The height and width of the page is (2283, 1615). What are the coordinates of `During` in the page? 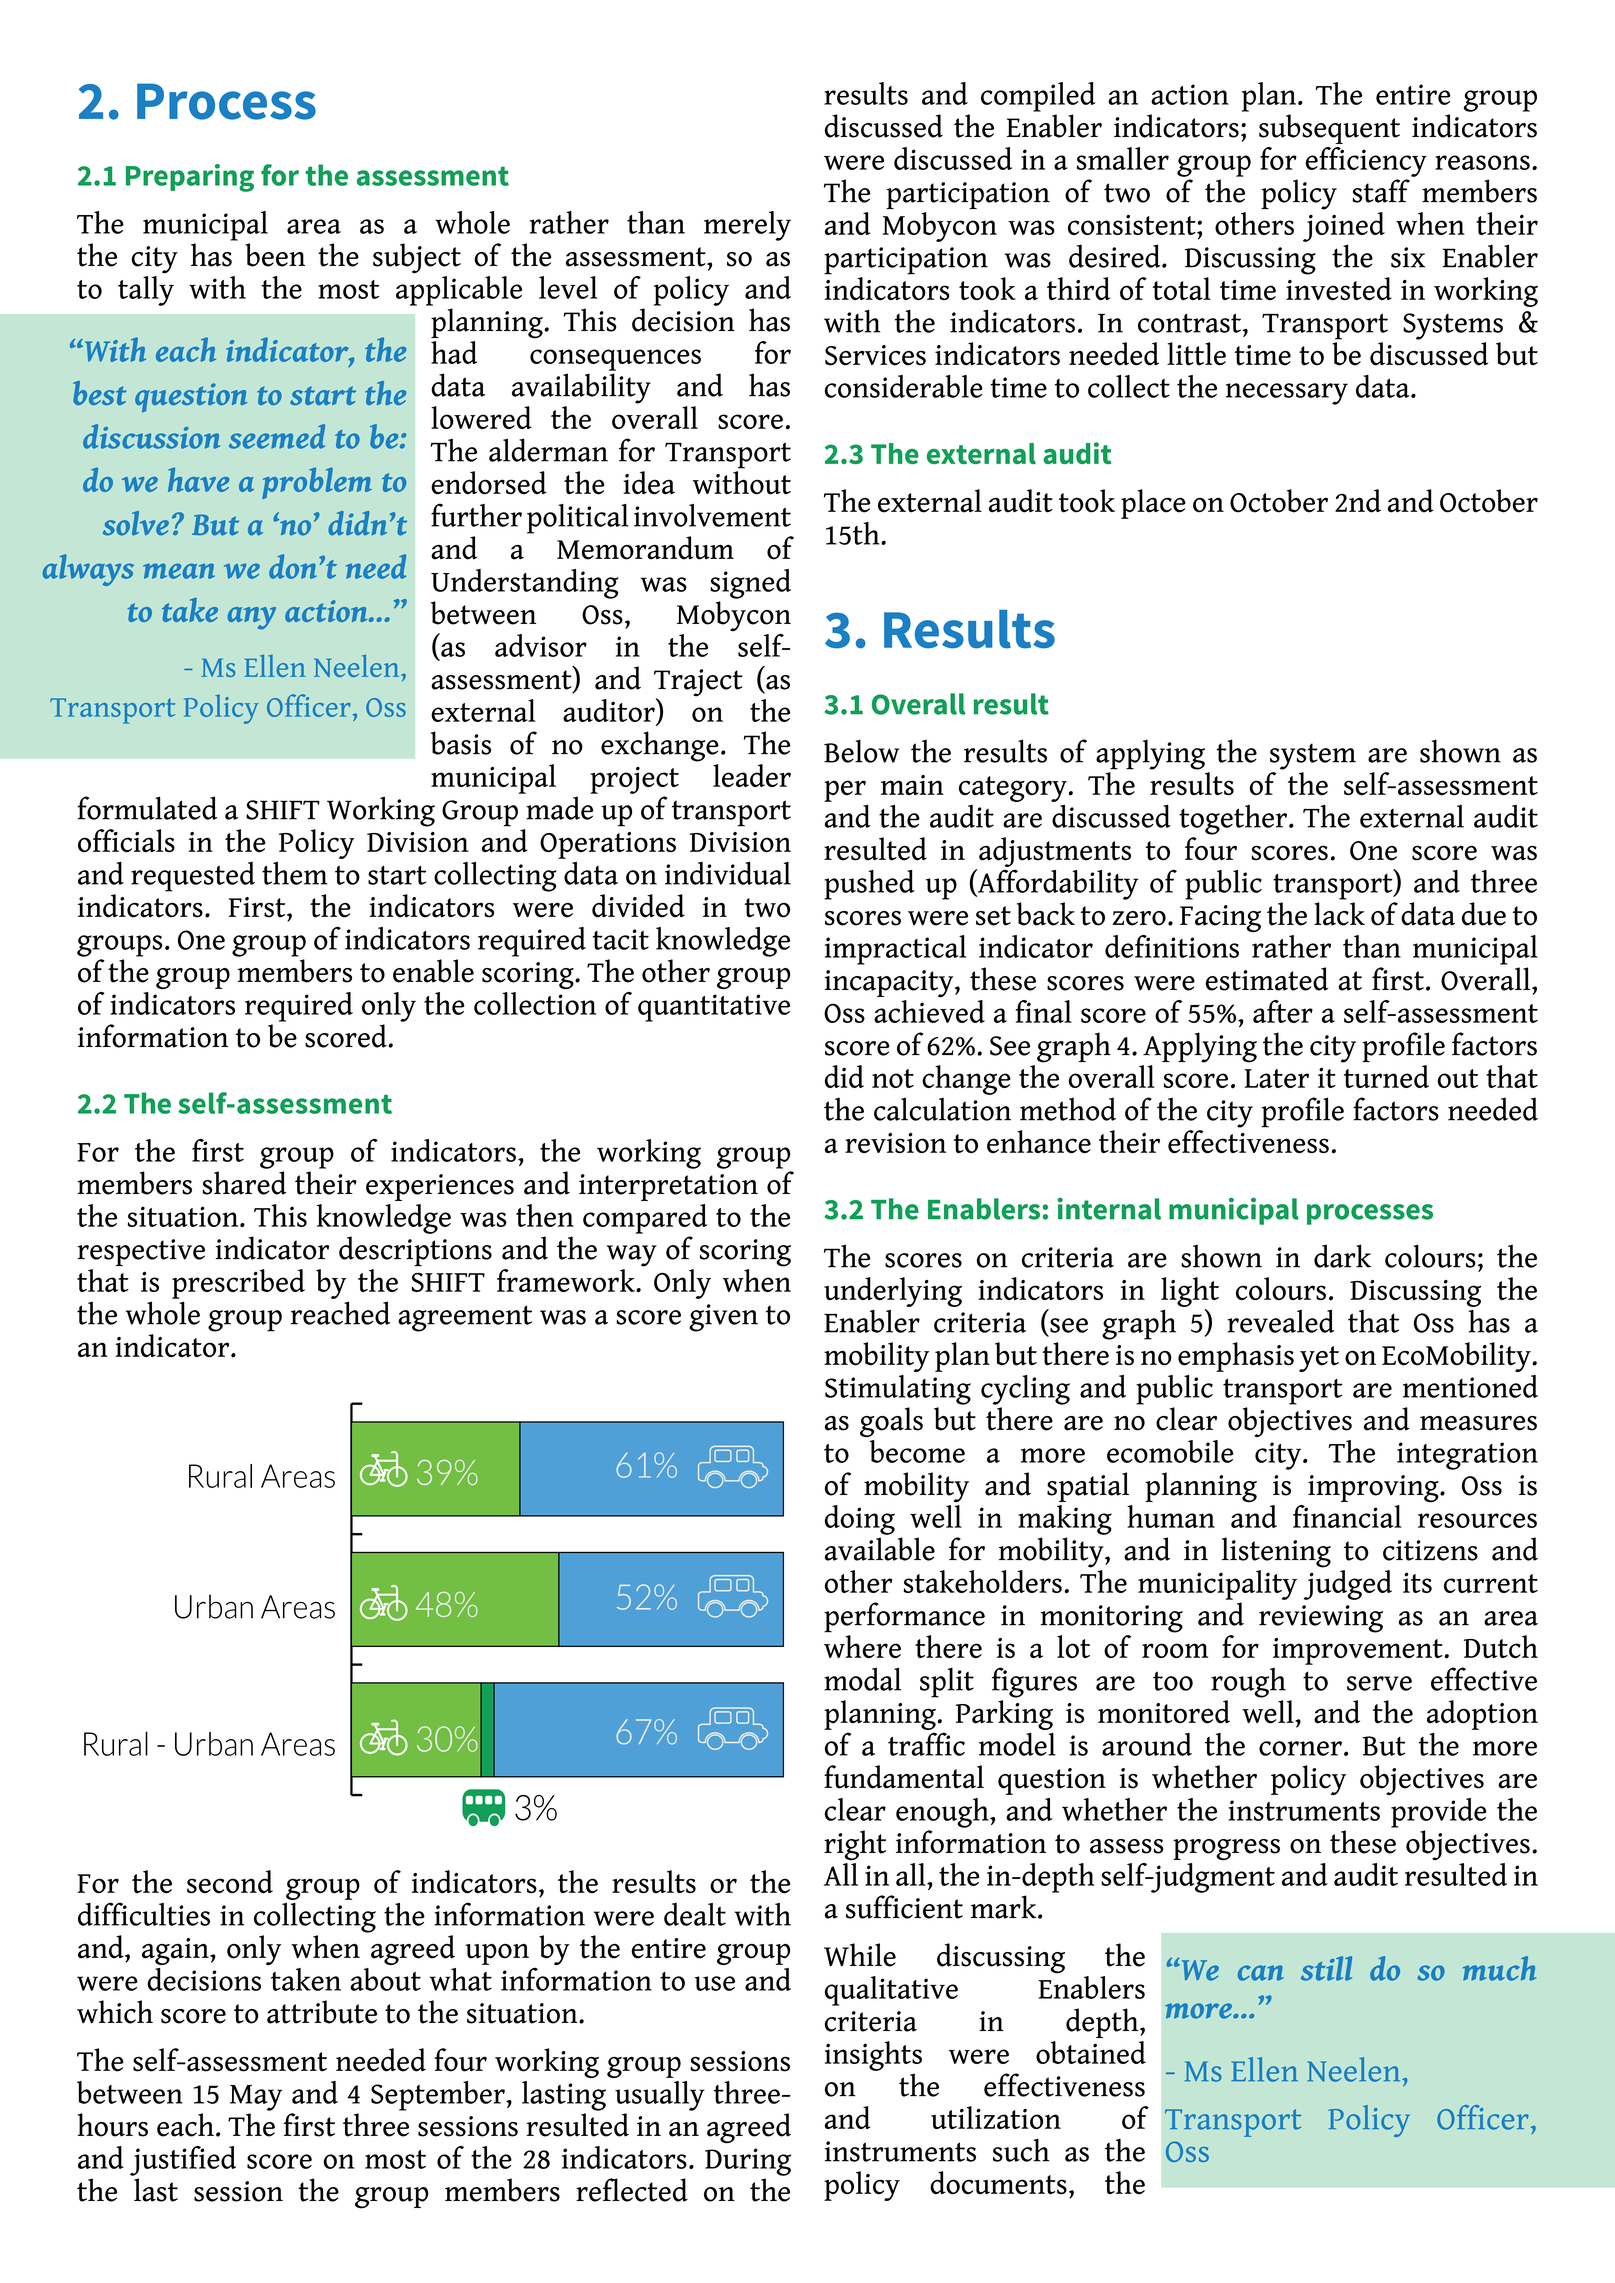 It's located at (748, 2162).
